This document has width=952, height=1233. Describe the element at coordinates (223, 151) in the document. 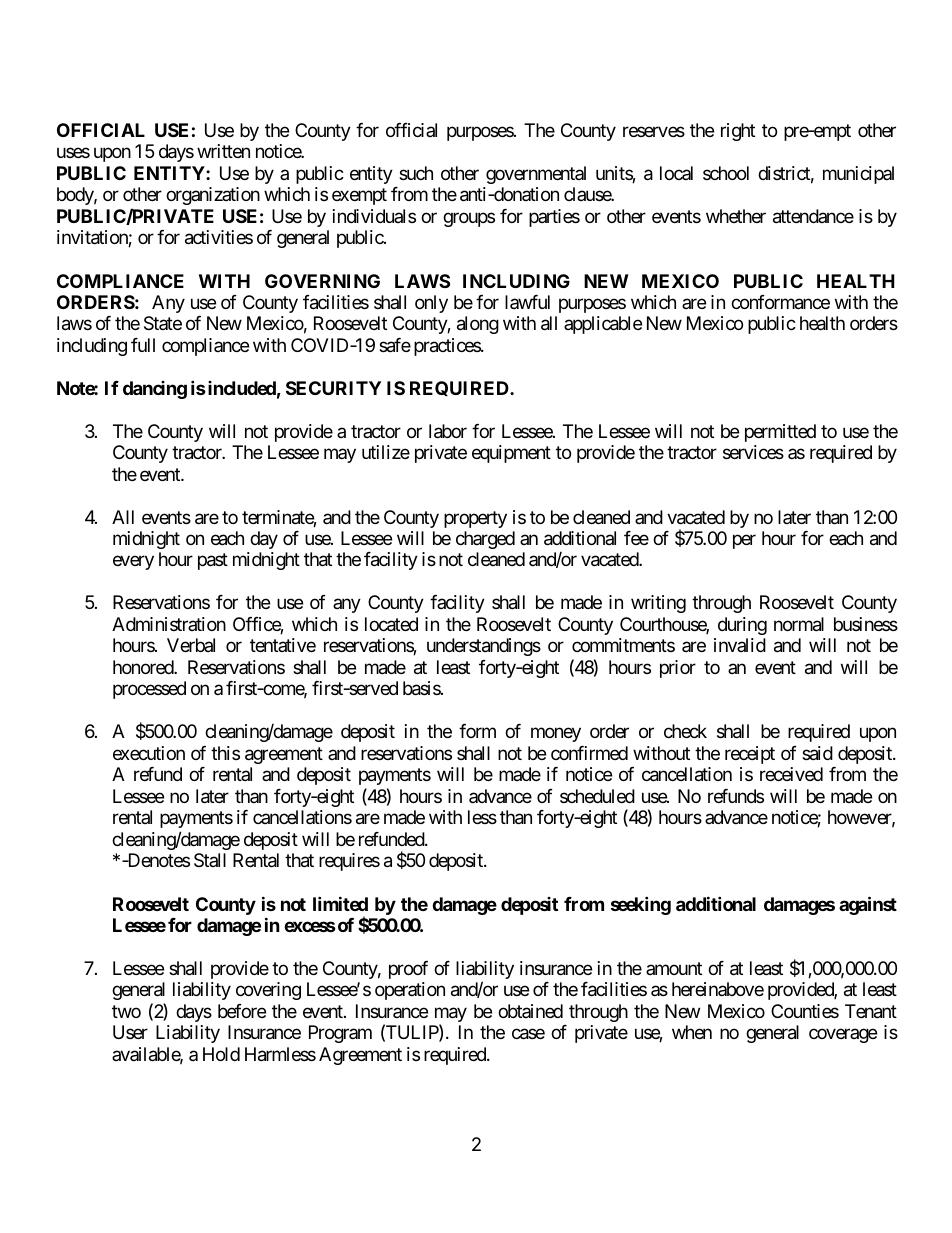

I see `written` at that location.
